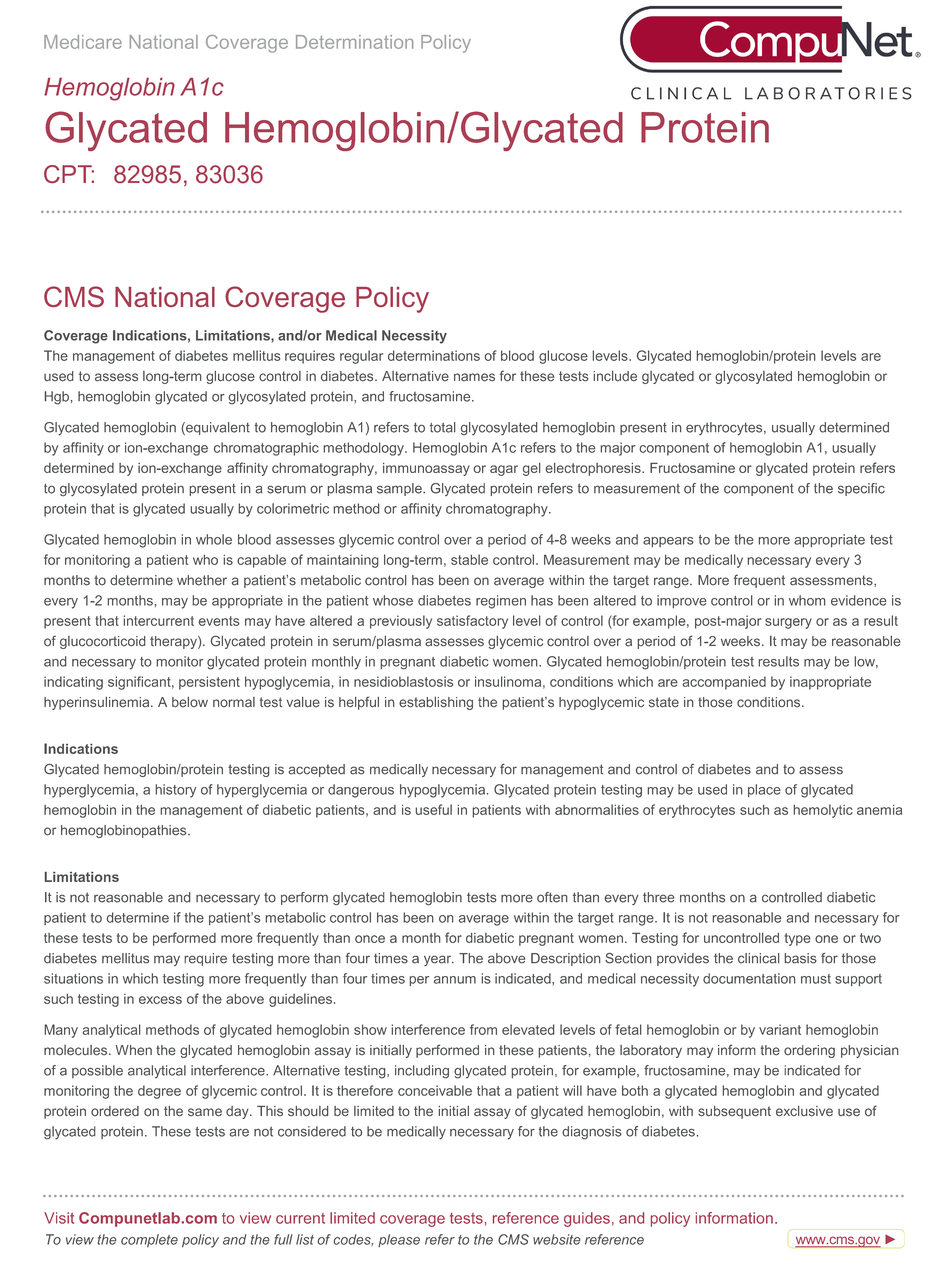  I want to click on excess, so click(160, 1000).
